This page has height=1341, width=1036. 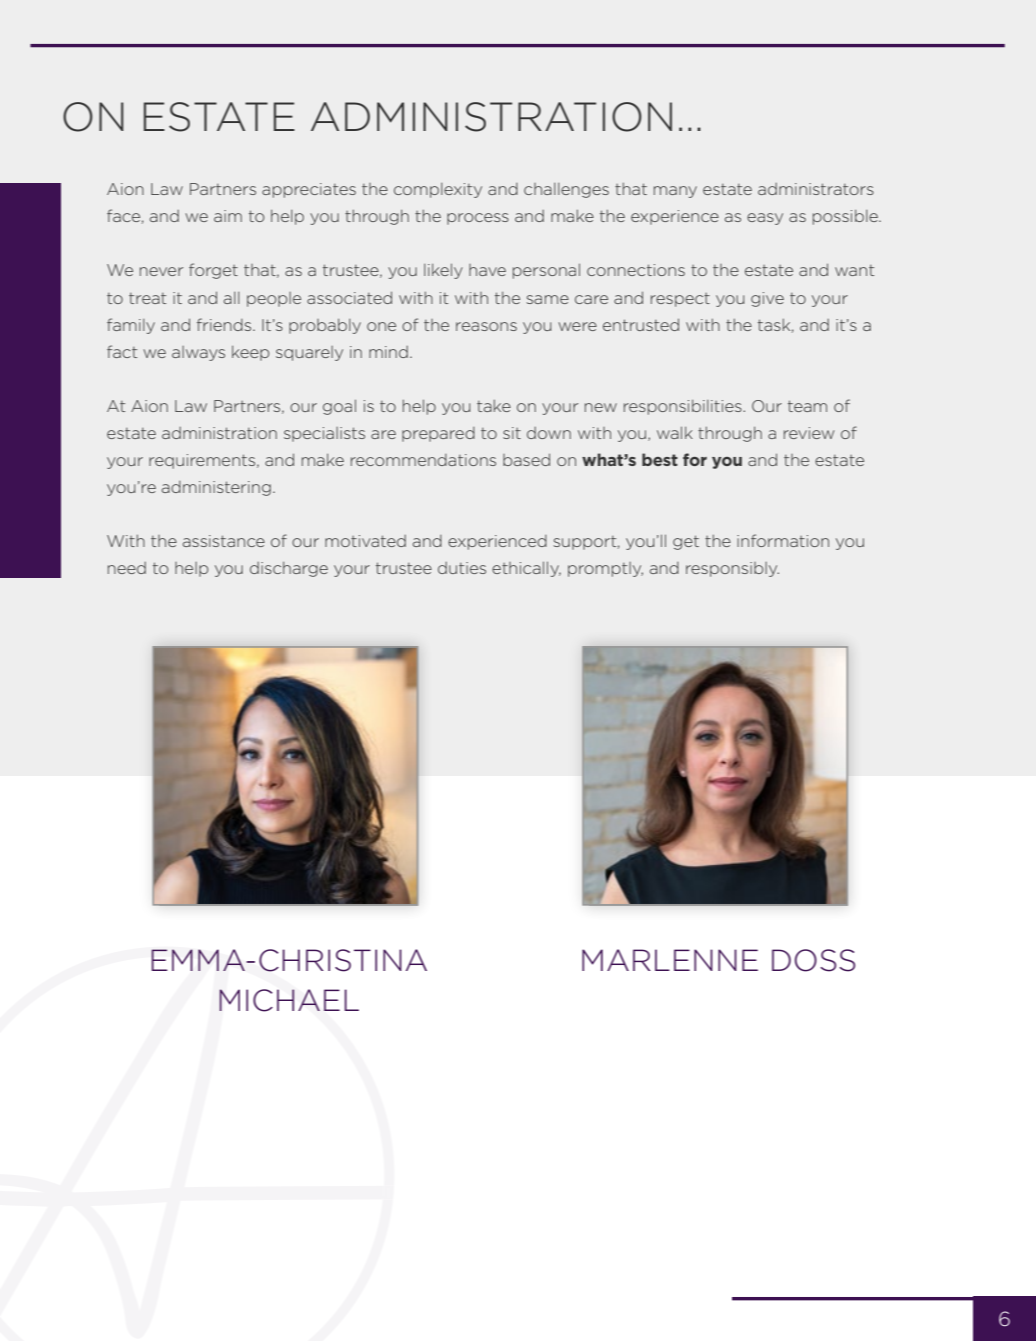 I want to click on administering, so click(x=216, y=488).
